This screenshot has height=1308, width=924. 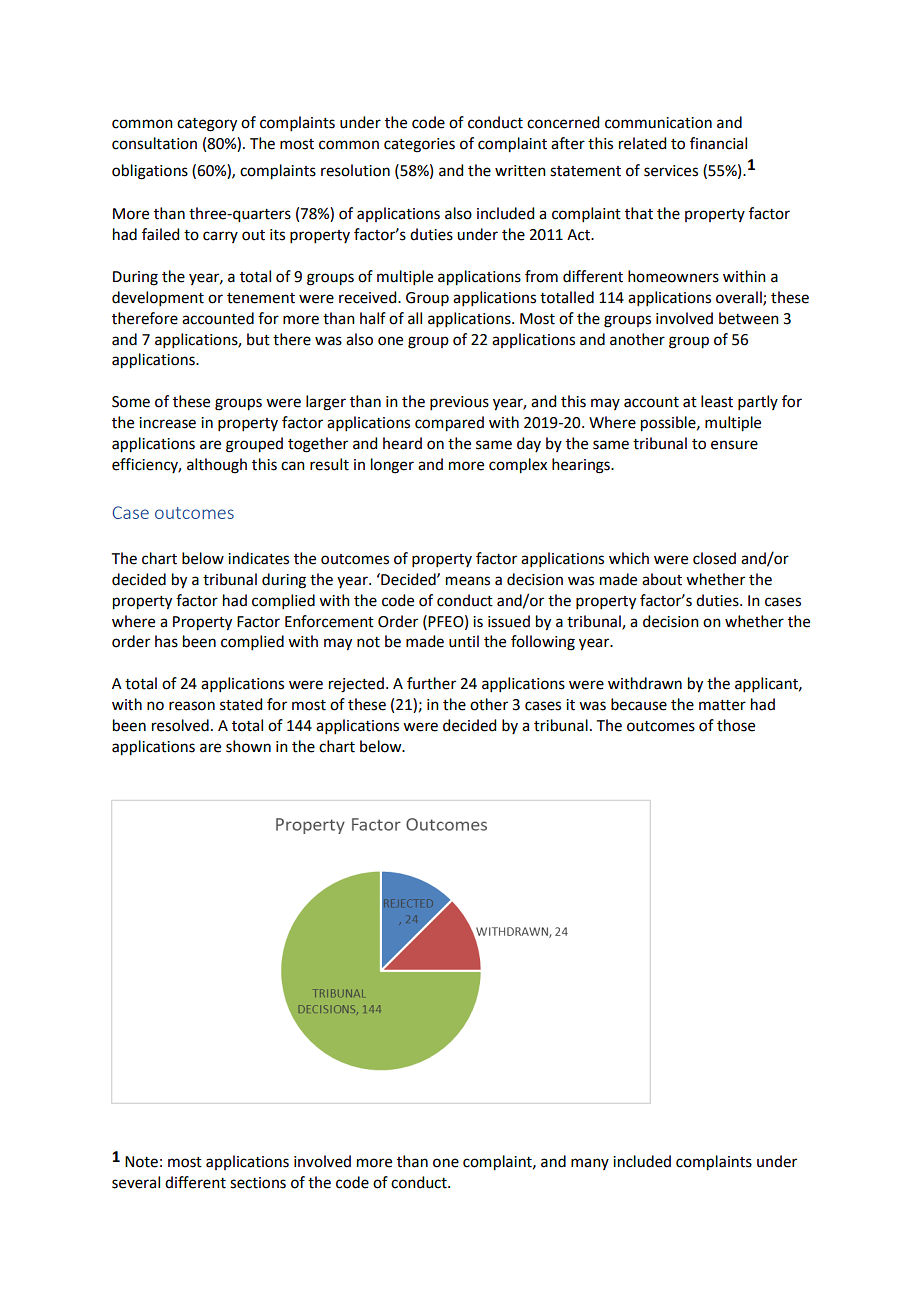 I want to click on category, so click(x=207, y=125).
